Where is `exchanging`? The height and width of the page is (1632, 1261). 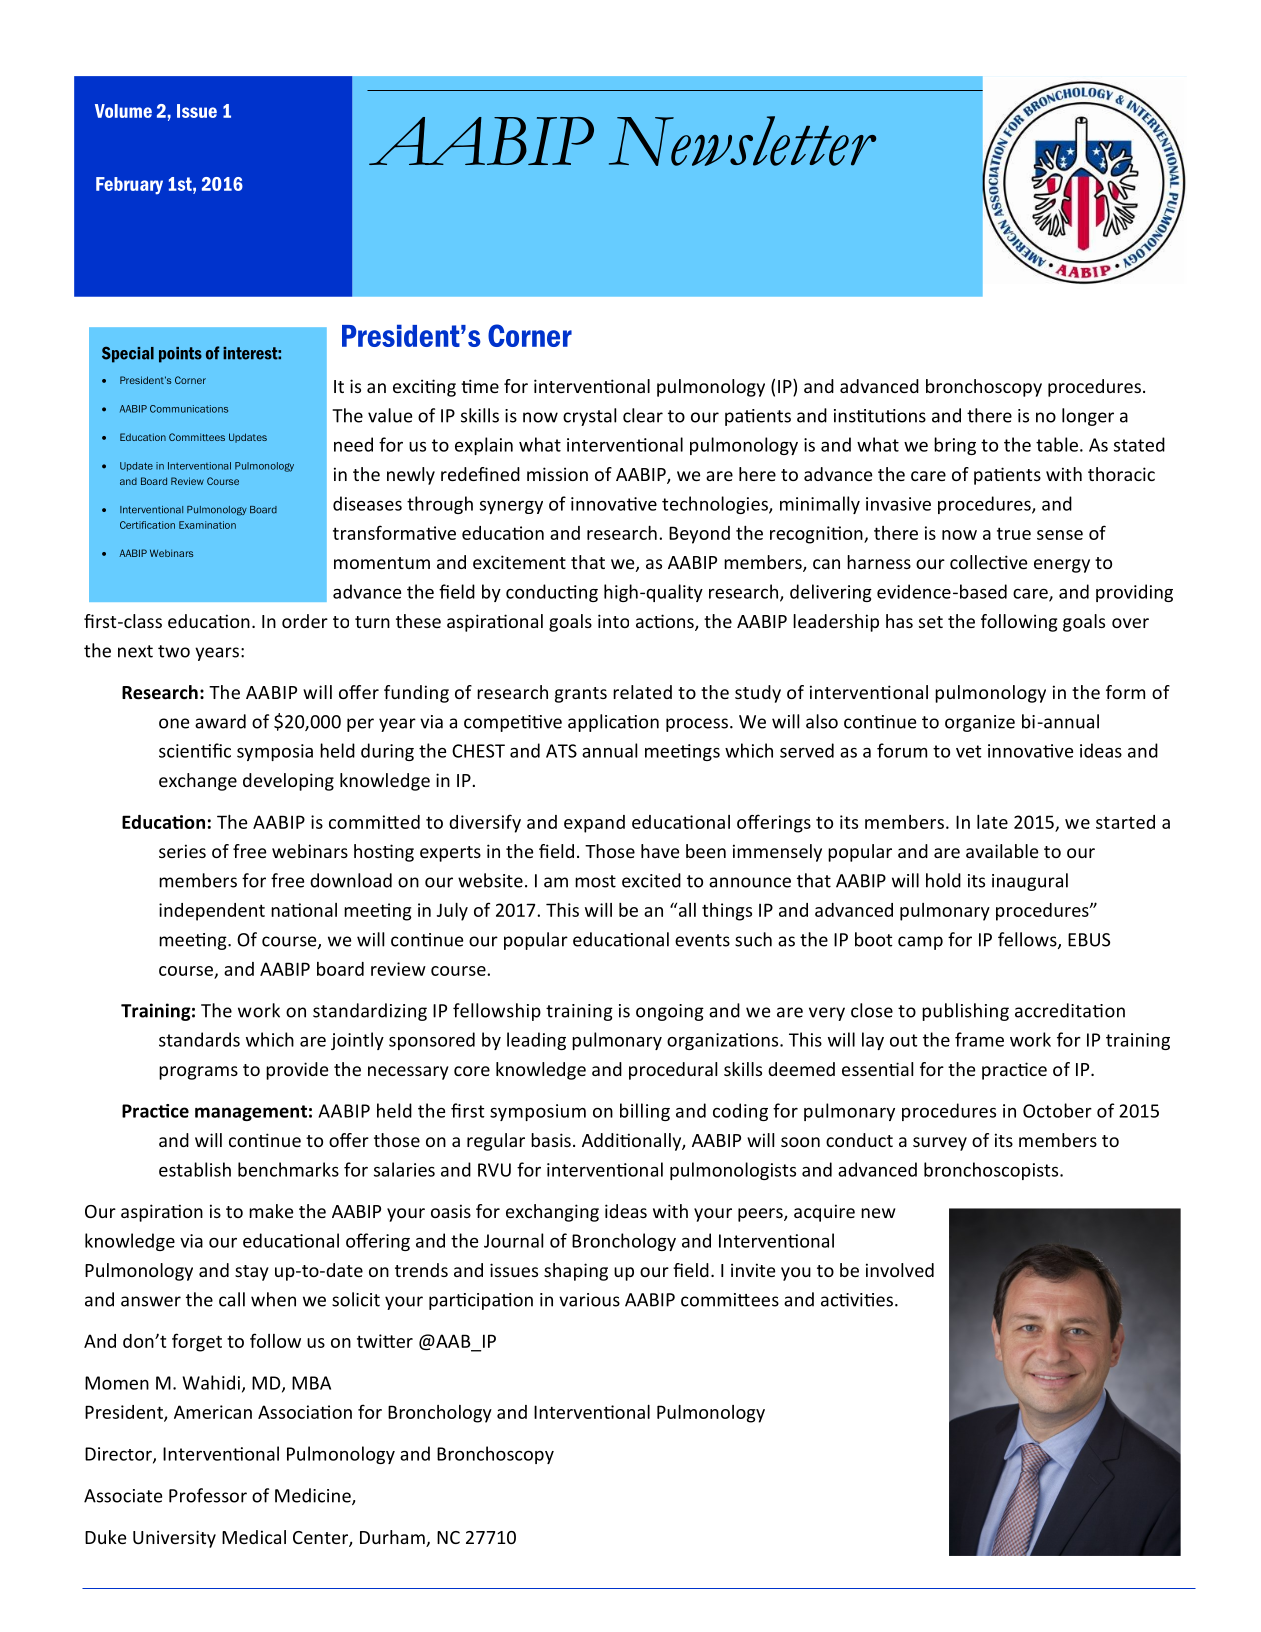
exchanging is located at coordinates (552, 1213).
